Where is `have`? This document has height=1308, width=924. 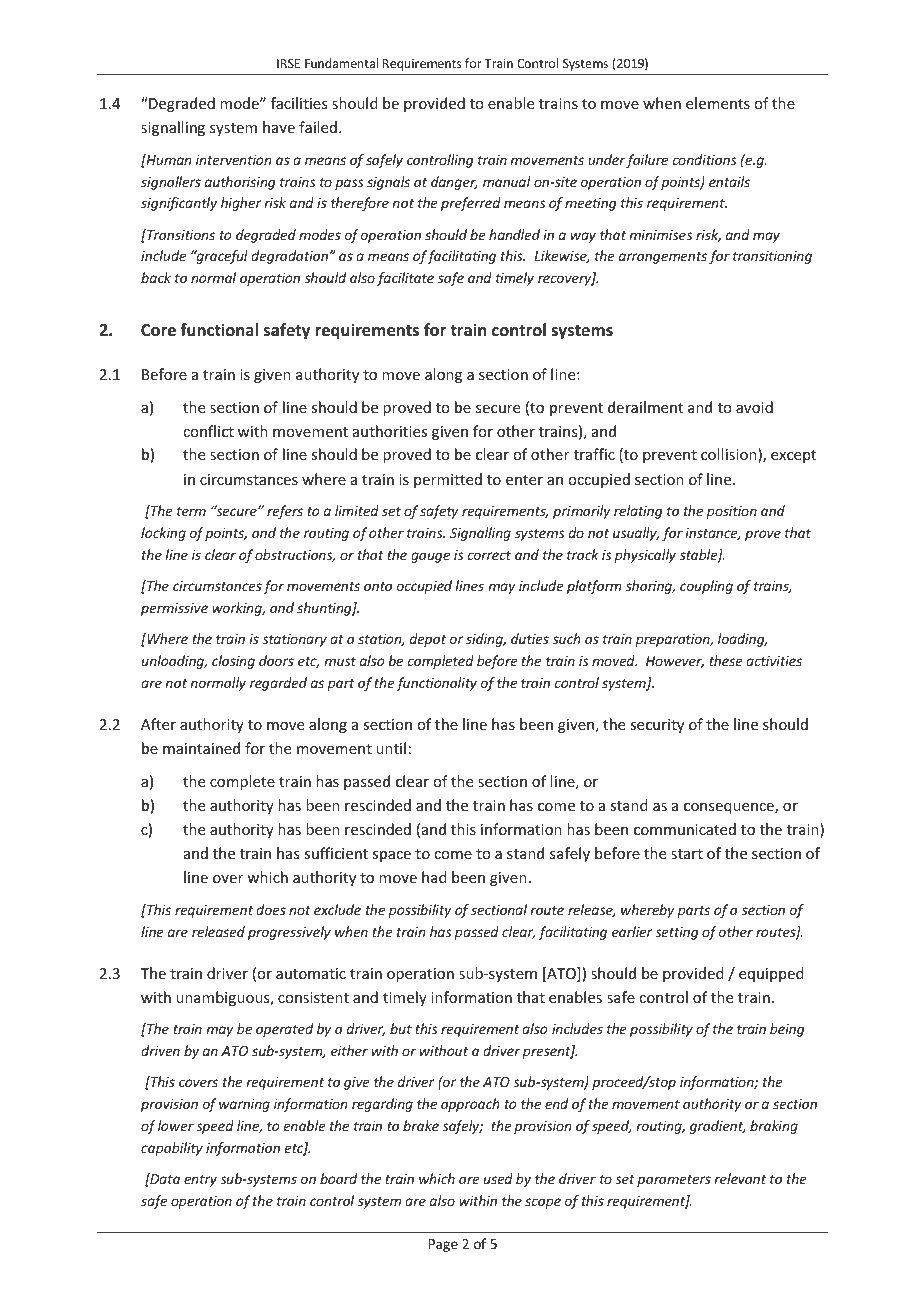 have is located at coordinates (279, 127).
